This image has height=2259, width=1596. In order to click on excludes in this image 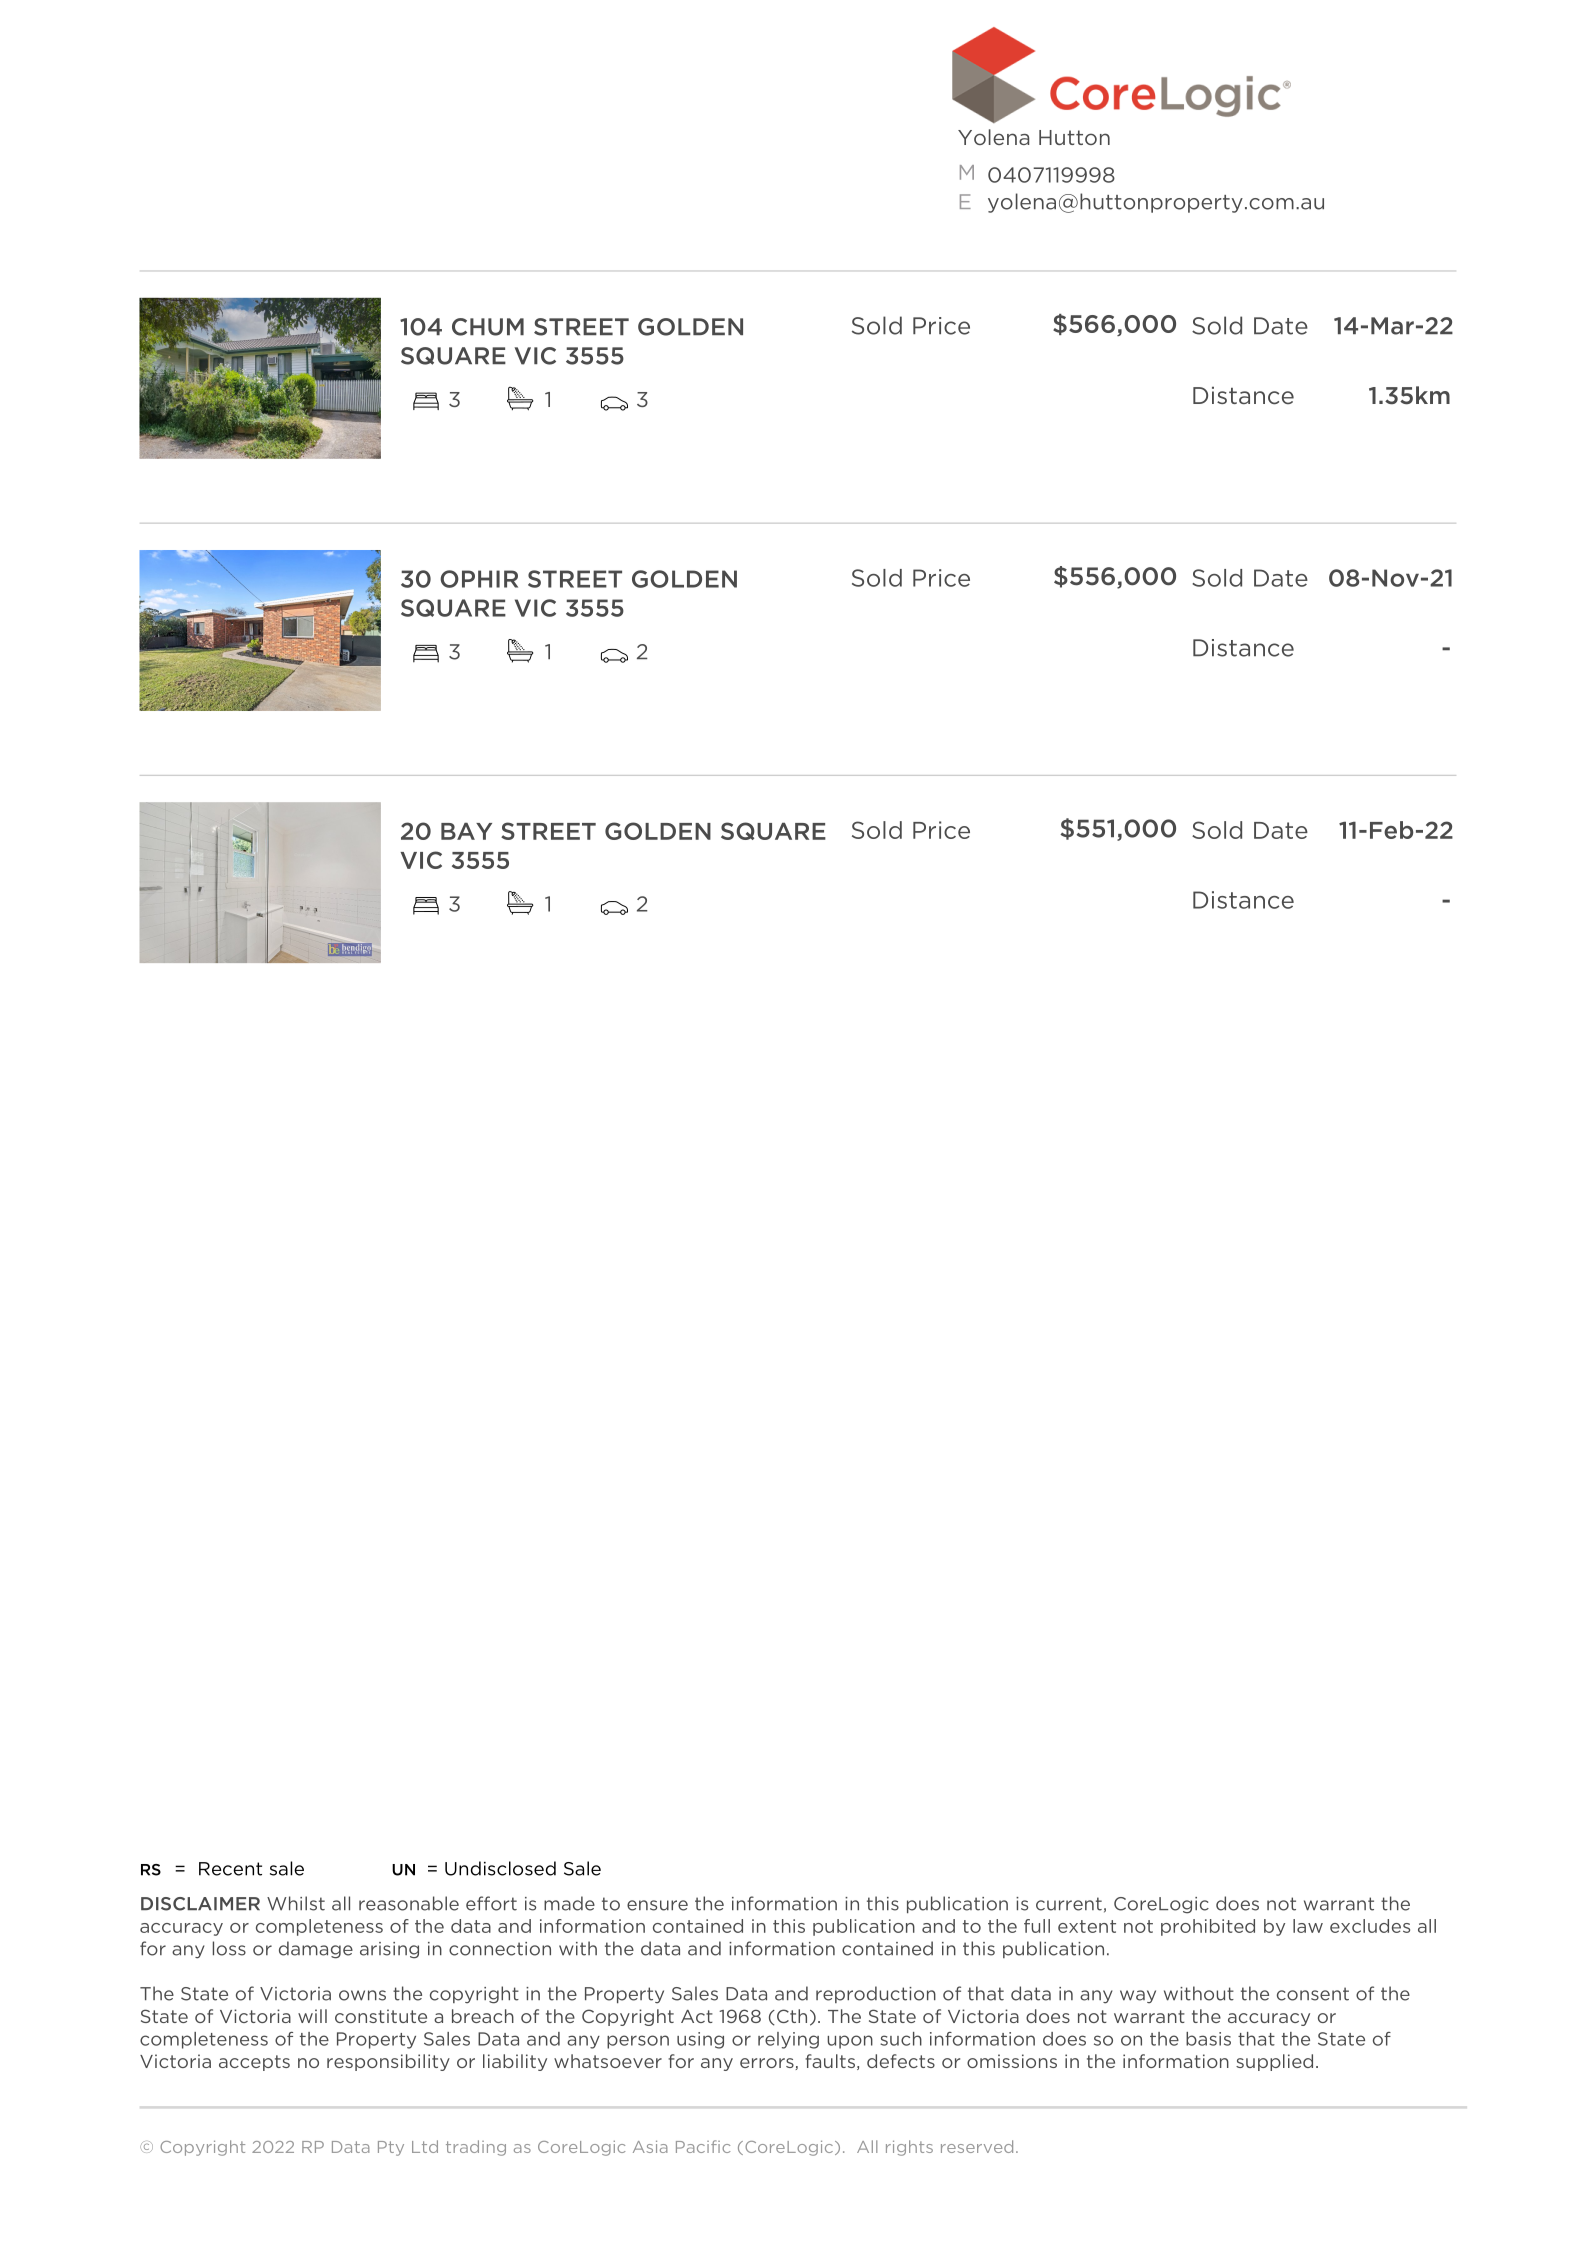, I will do `click(1370, 1926)`.
